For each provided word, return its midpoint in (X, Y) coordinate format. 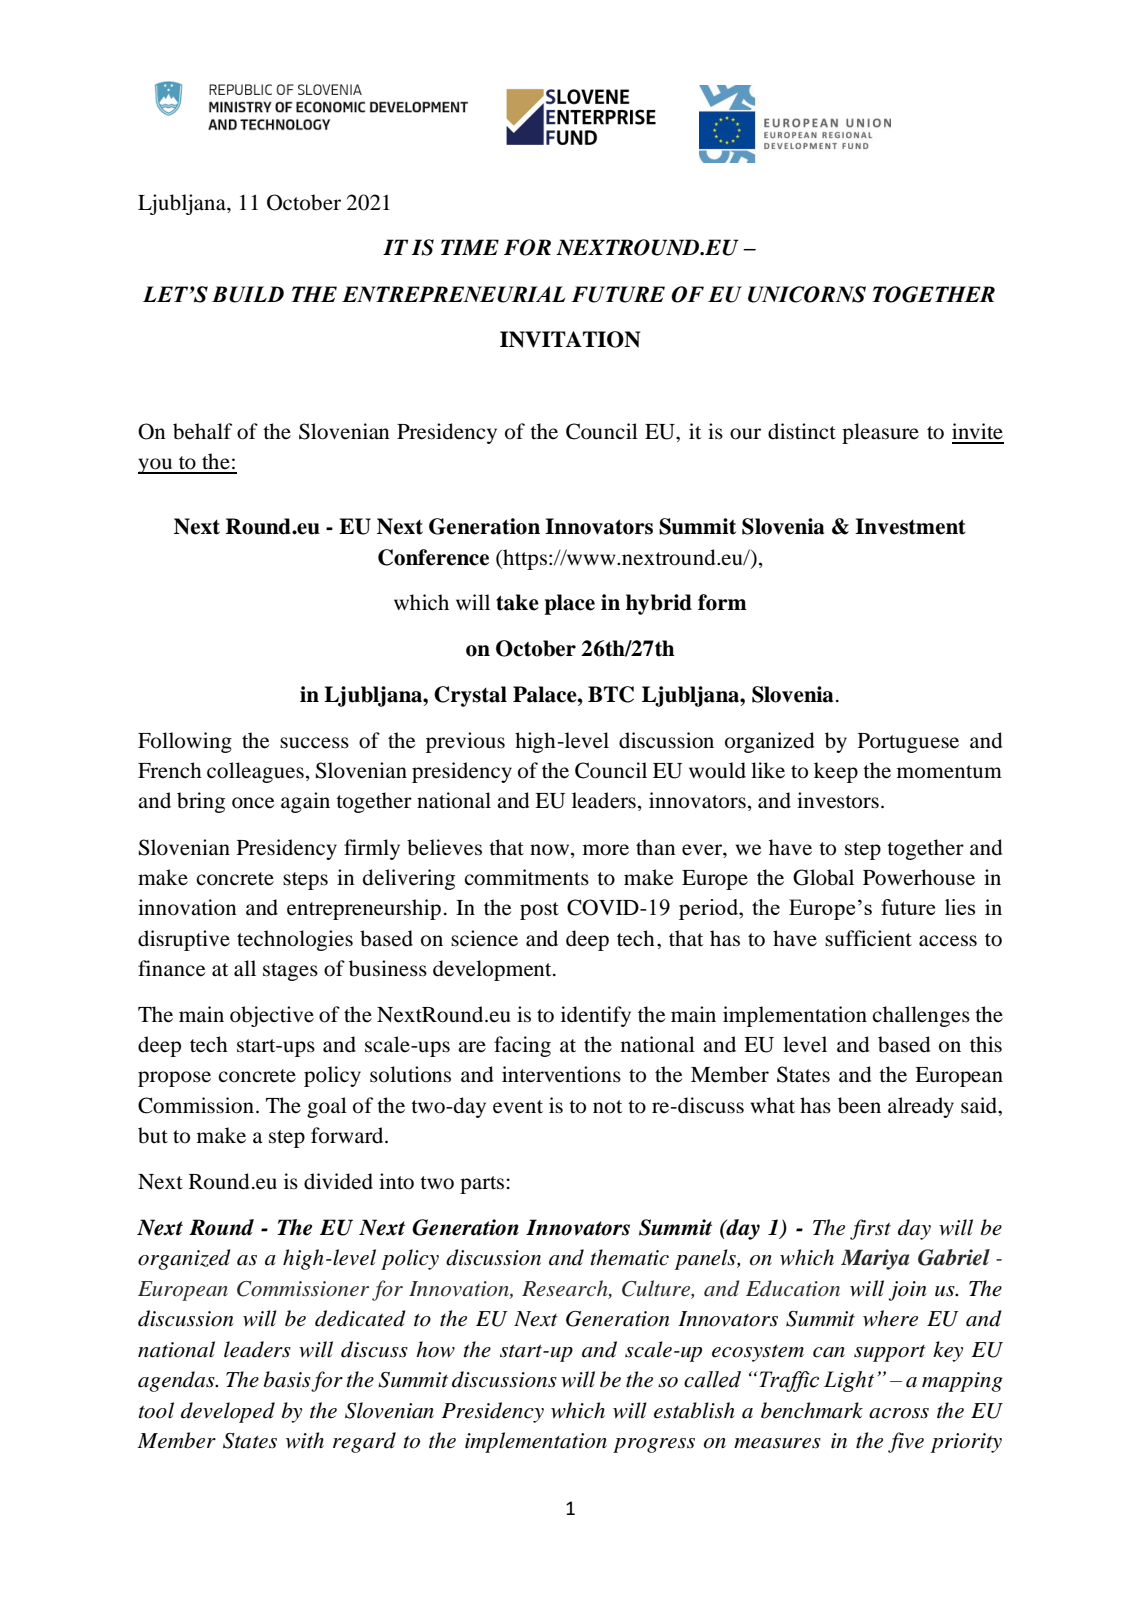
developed (228, 1412)
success (314, 743)
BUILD (248, 294)
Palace (546, 694)
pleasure (880, 433)
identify (596, 1016)
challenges (921, 1016)
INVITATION (570, 339)
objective (272, 1016)
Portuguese (908, 743)
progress (654, 1445)
